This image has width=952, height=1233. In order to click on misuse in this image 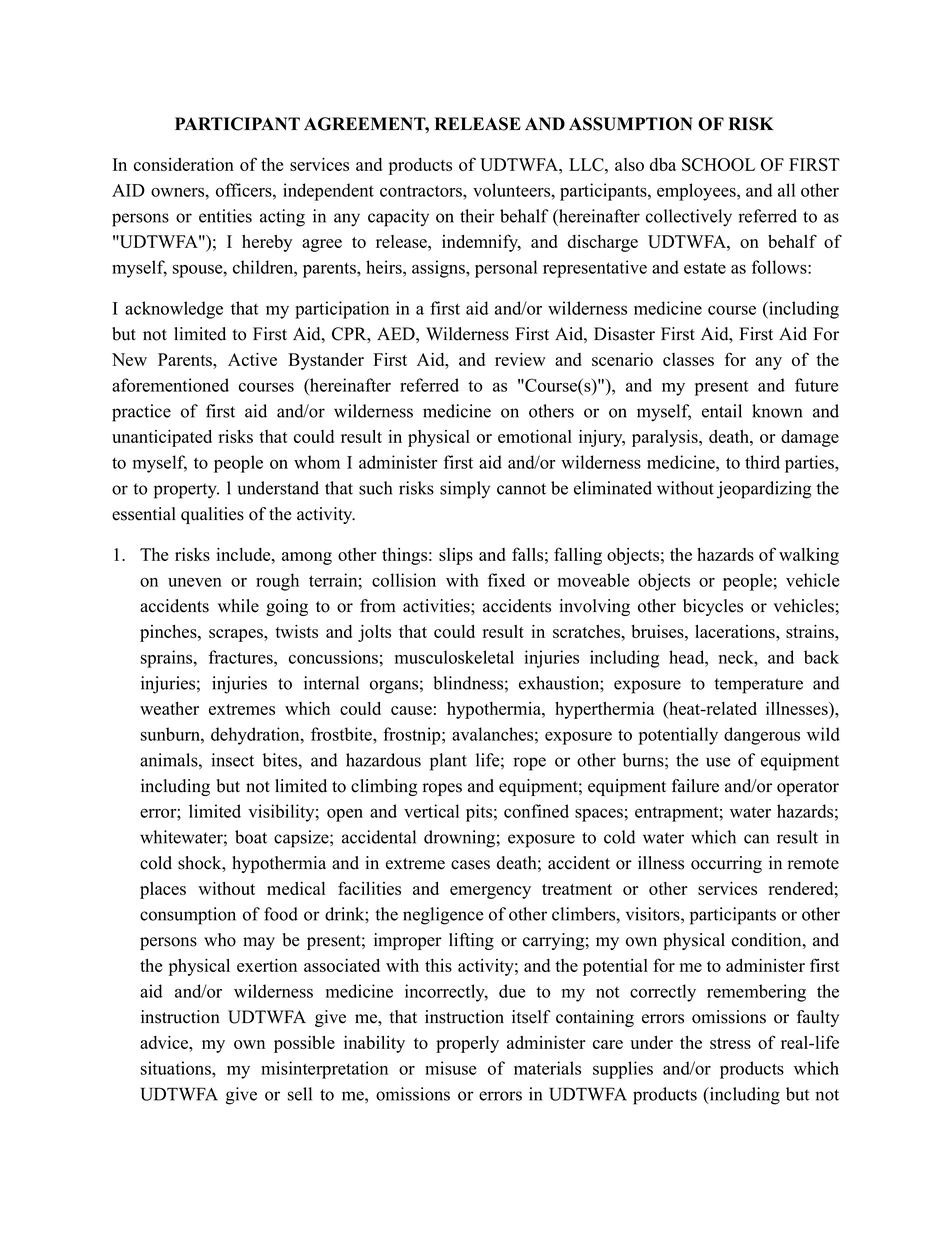, I will do `click(451, 1068)`.
